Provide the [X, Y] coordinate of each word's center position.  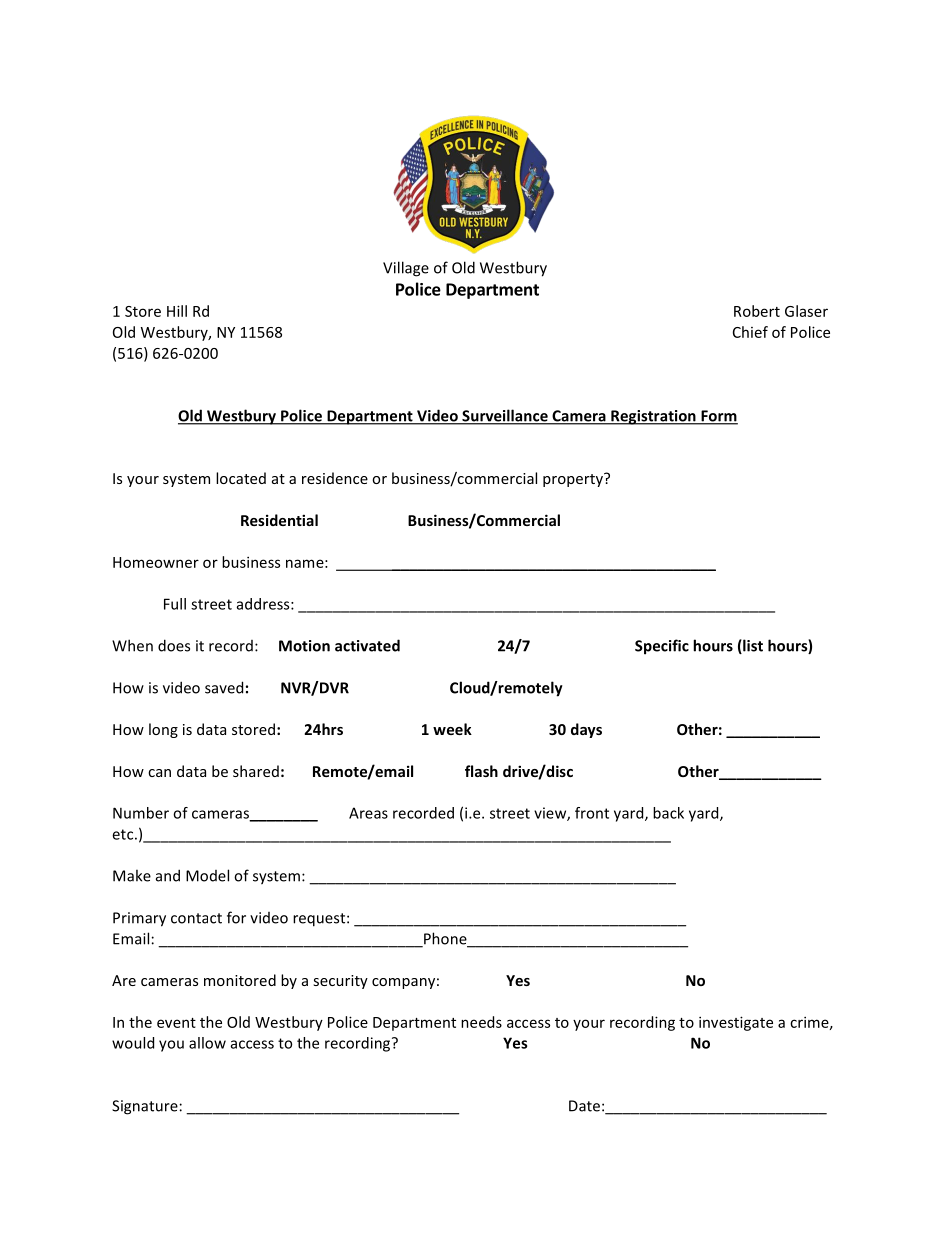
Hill [177, 311]
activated [367, 645]
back [668, 813]
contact [196, 918]
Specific [662, 647]
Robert [757, 311]
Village [406, 269]
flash [481, 771]
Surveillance [505, 416]
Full [175, 604]
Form [718, 417]
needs [481, 1022]
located [241, 478]
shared [256, 771]
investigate [736, 1023]
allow [207, 1043]
